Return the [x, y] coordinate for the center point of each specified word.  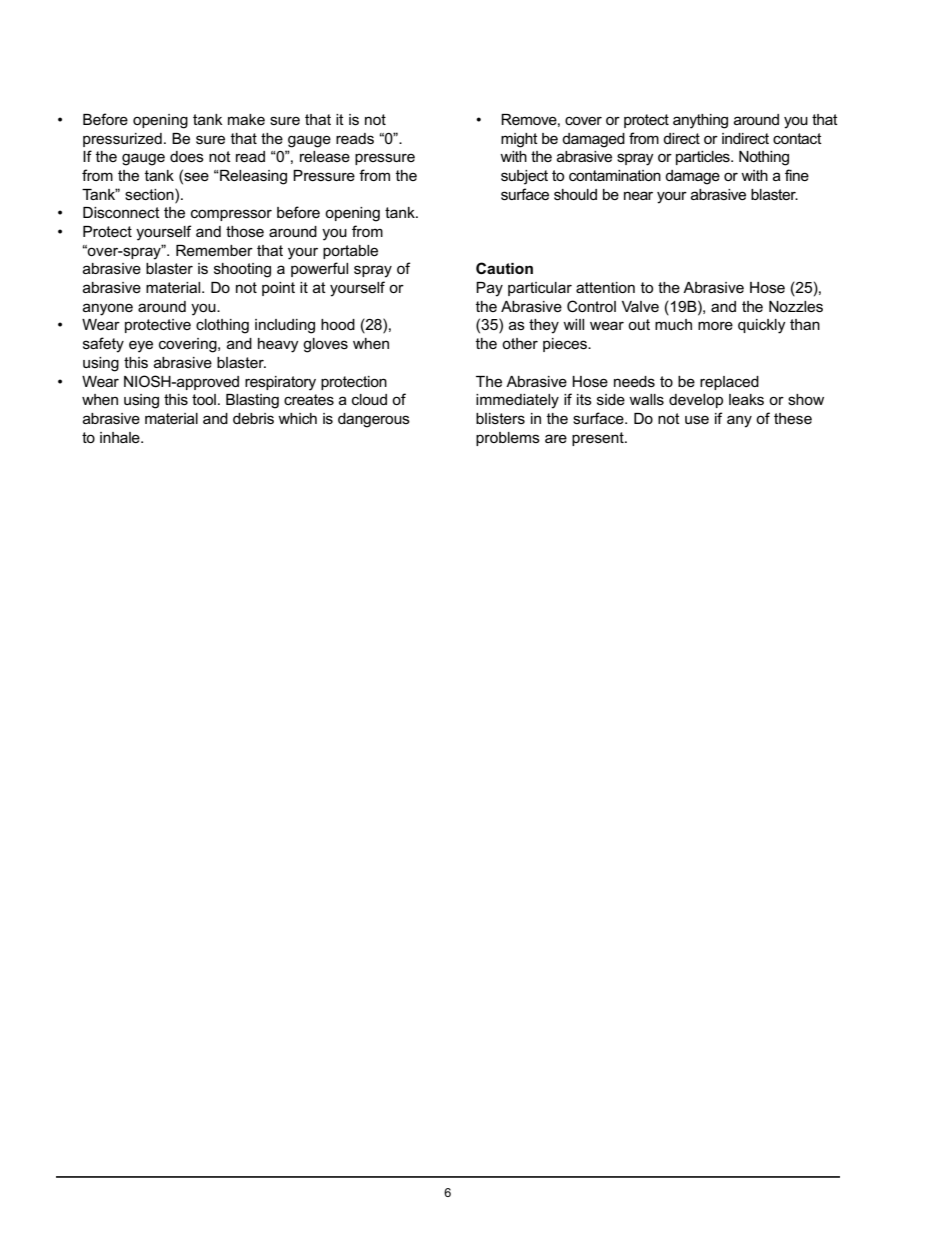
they [544, 326]
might [519, 140]
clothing [222, 326]
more [715, 325]
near [638, 195]
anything [700, 121]
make [246, 119]
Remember [214, 250]
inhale [121, 437]
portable [350, 252]
